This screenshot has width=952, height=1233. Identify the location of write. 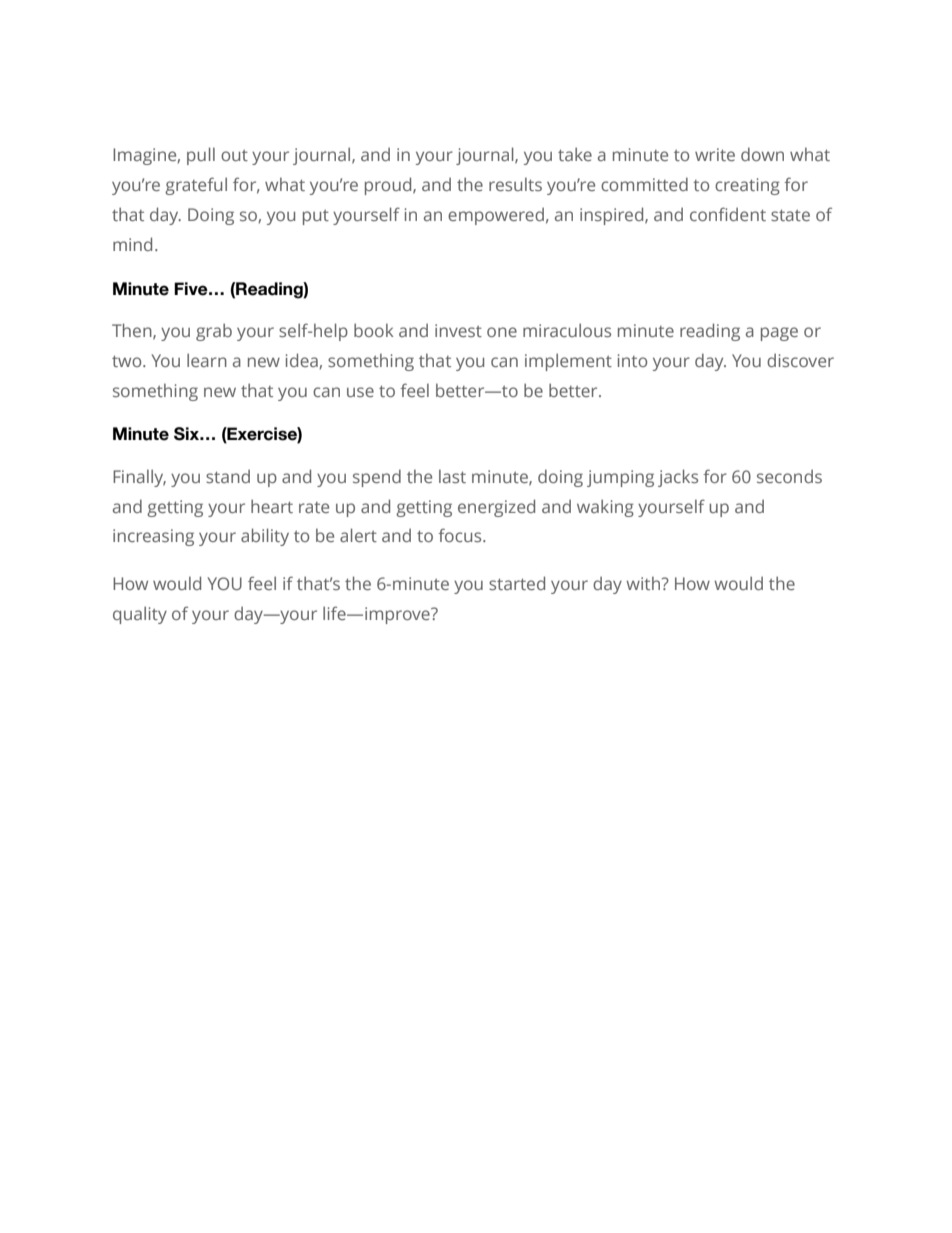
(715, 154).
